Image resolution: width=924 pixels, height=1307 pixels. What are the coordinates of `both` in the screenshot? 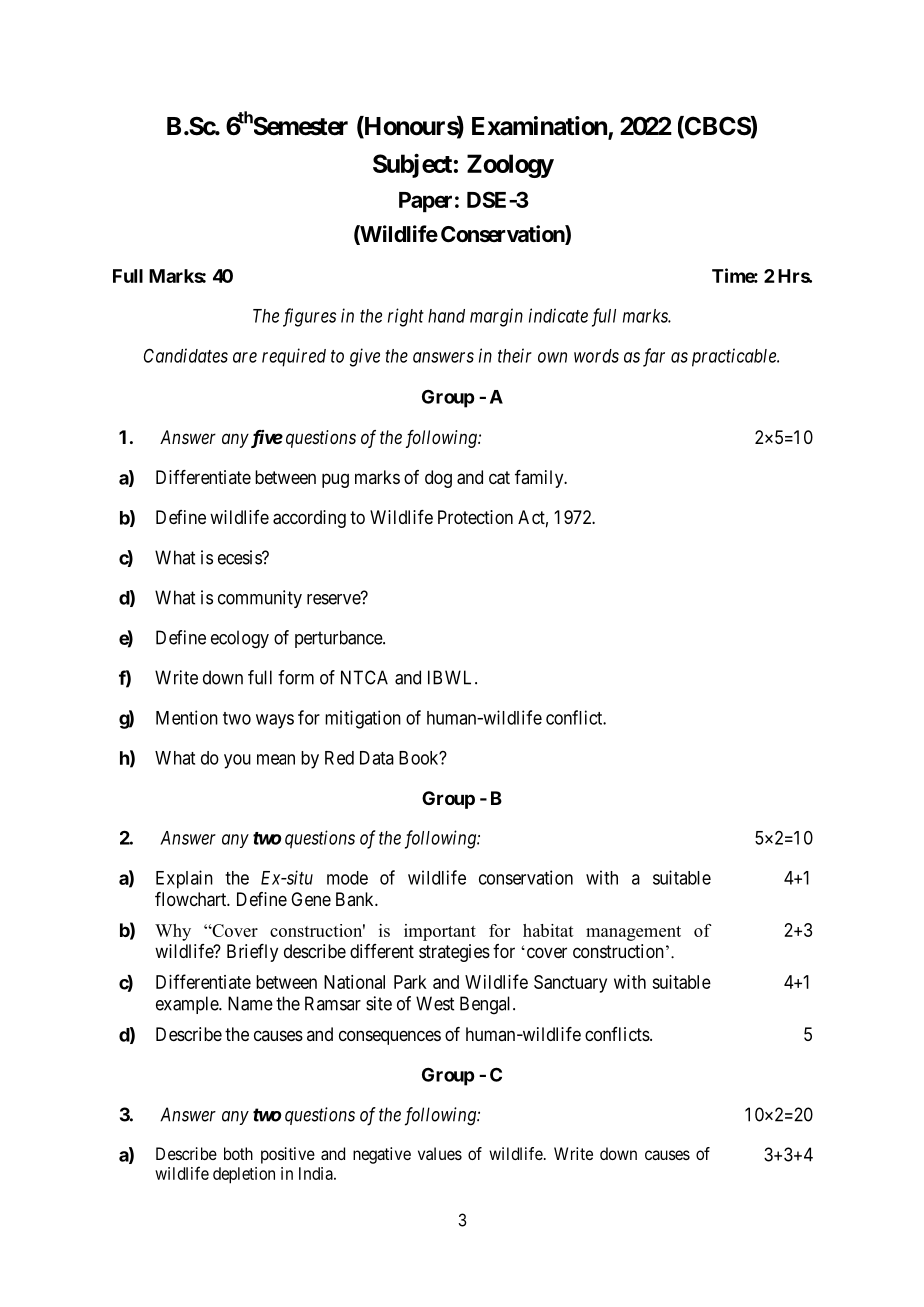 It's located at (238, 1153).
